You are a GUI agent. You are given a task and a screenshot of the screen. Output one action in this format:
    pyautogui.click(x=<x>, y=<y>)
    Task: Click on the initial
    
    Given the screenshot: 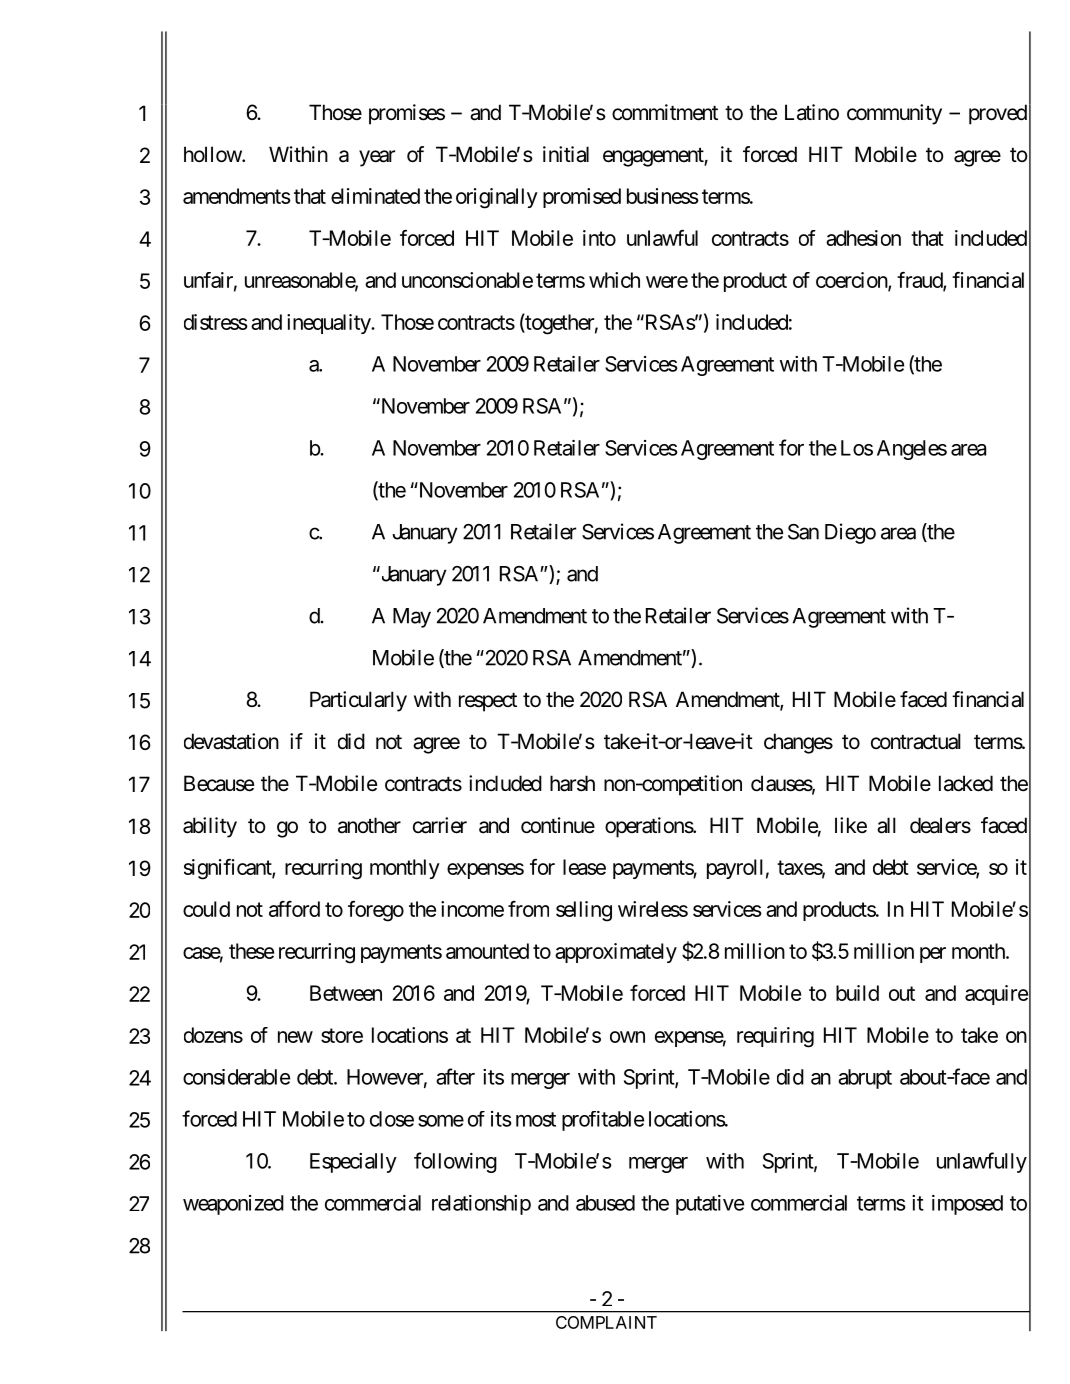 What is the action you would take?
    pyautogui.click(x=566, y=154)
